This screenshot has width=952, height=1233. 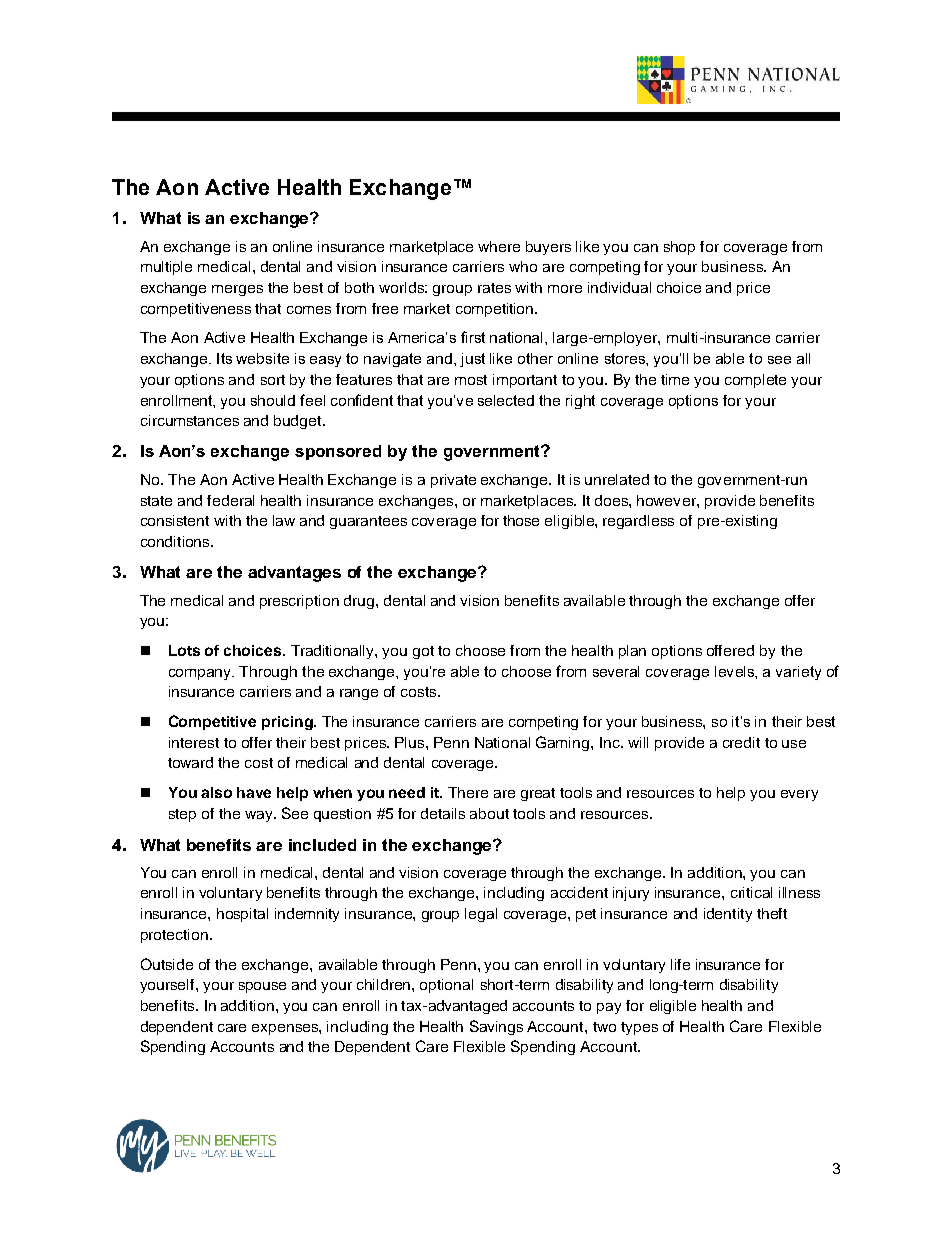 What do you see at coordinates (638, 522) in the screenshot?
I see `regardless` at bounding box center [638, 522].
